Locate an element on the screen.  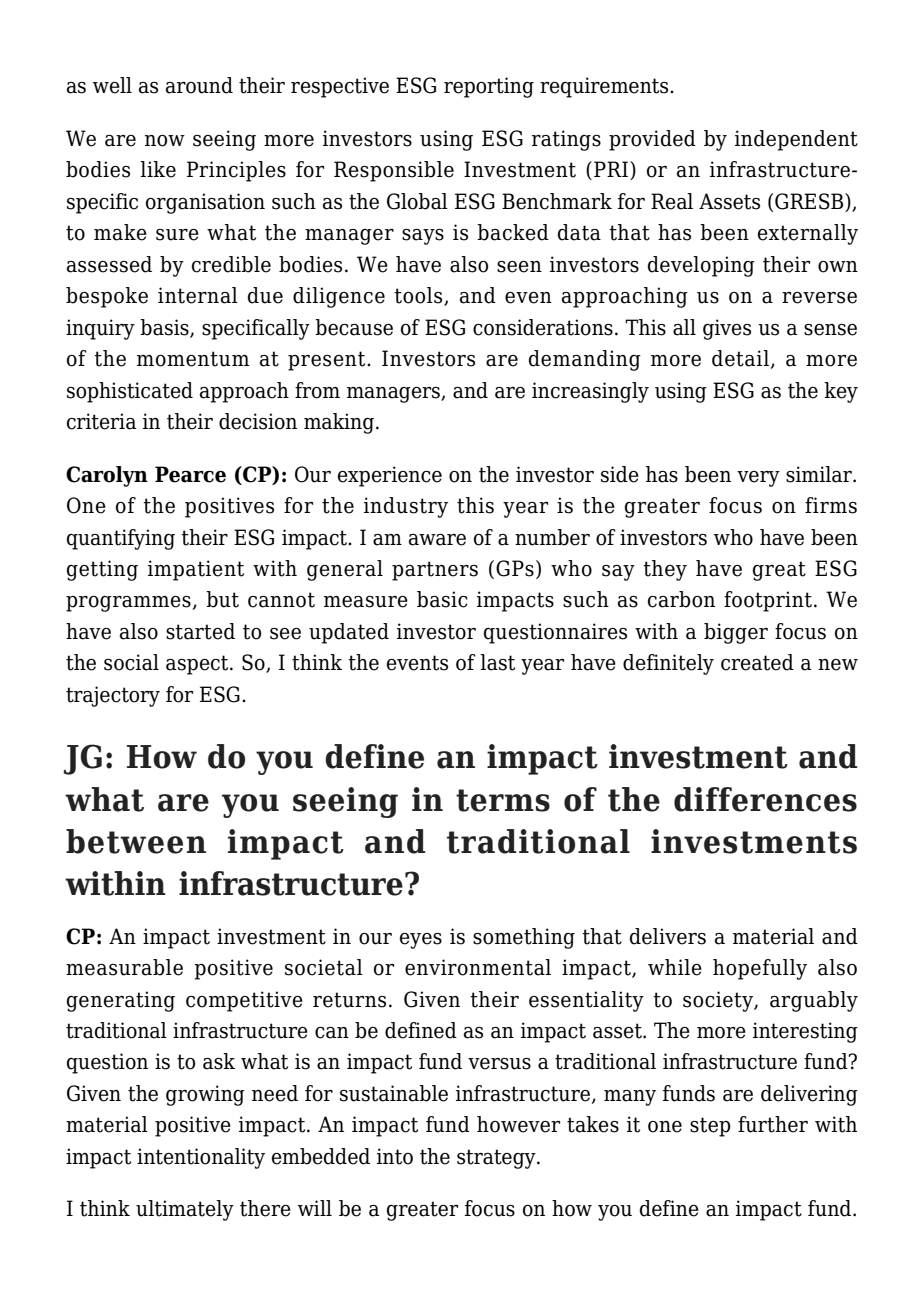
aspect is located at coordinates (198, 665).
